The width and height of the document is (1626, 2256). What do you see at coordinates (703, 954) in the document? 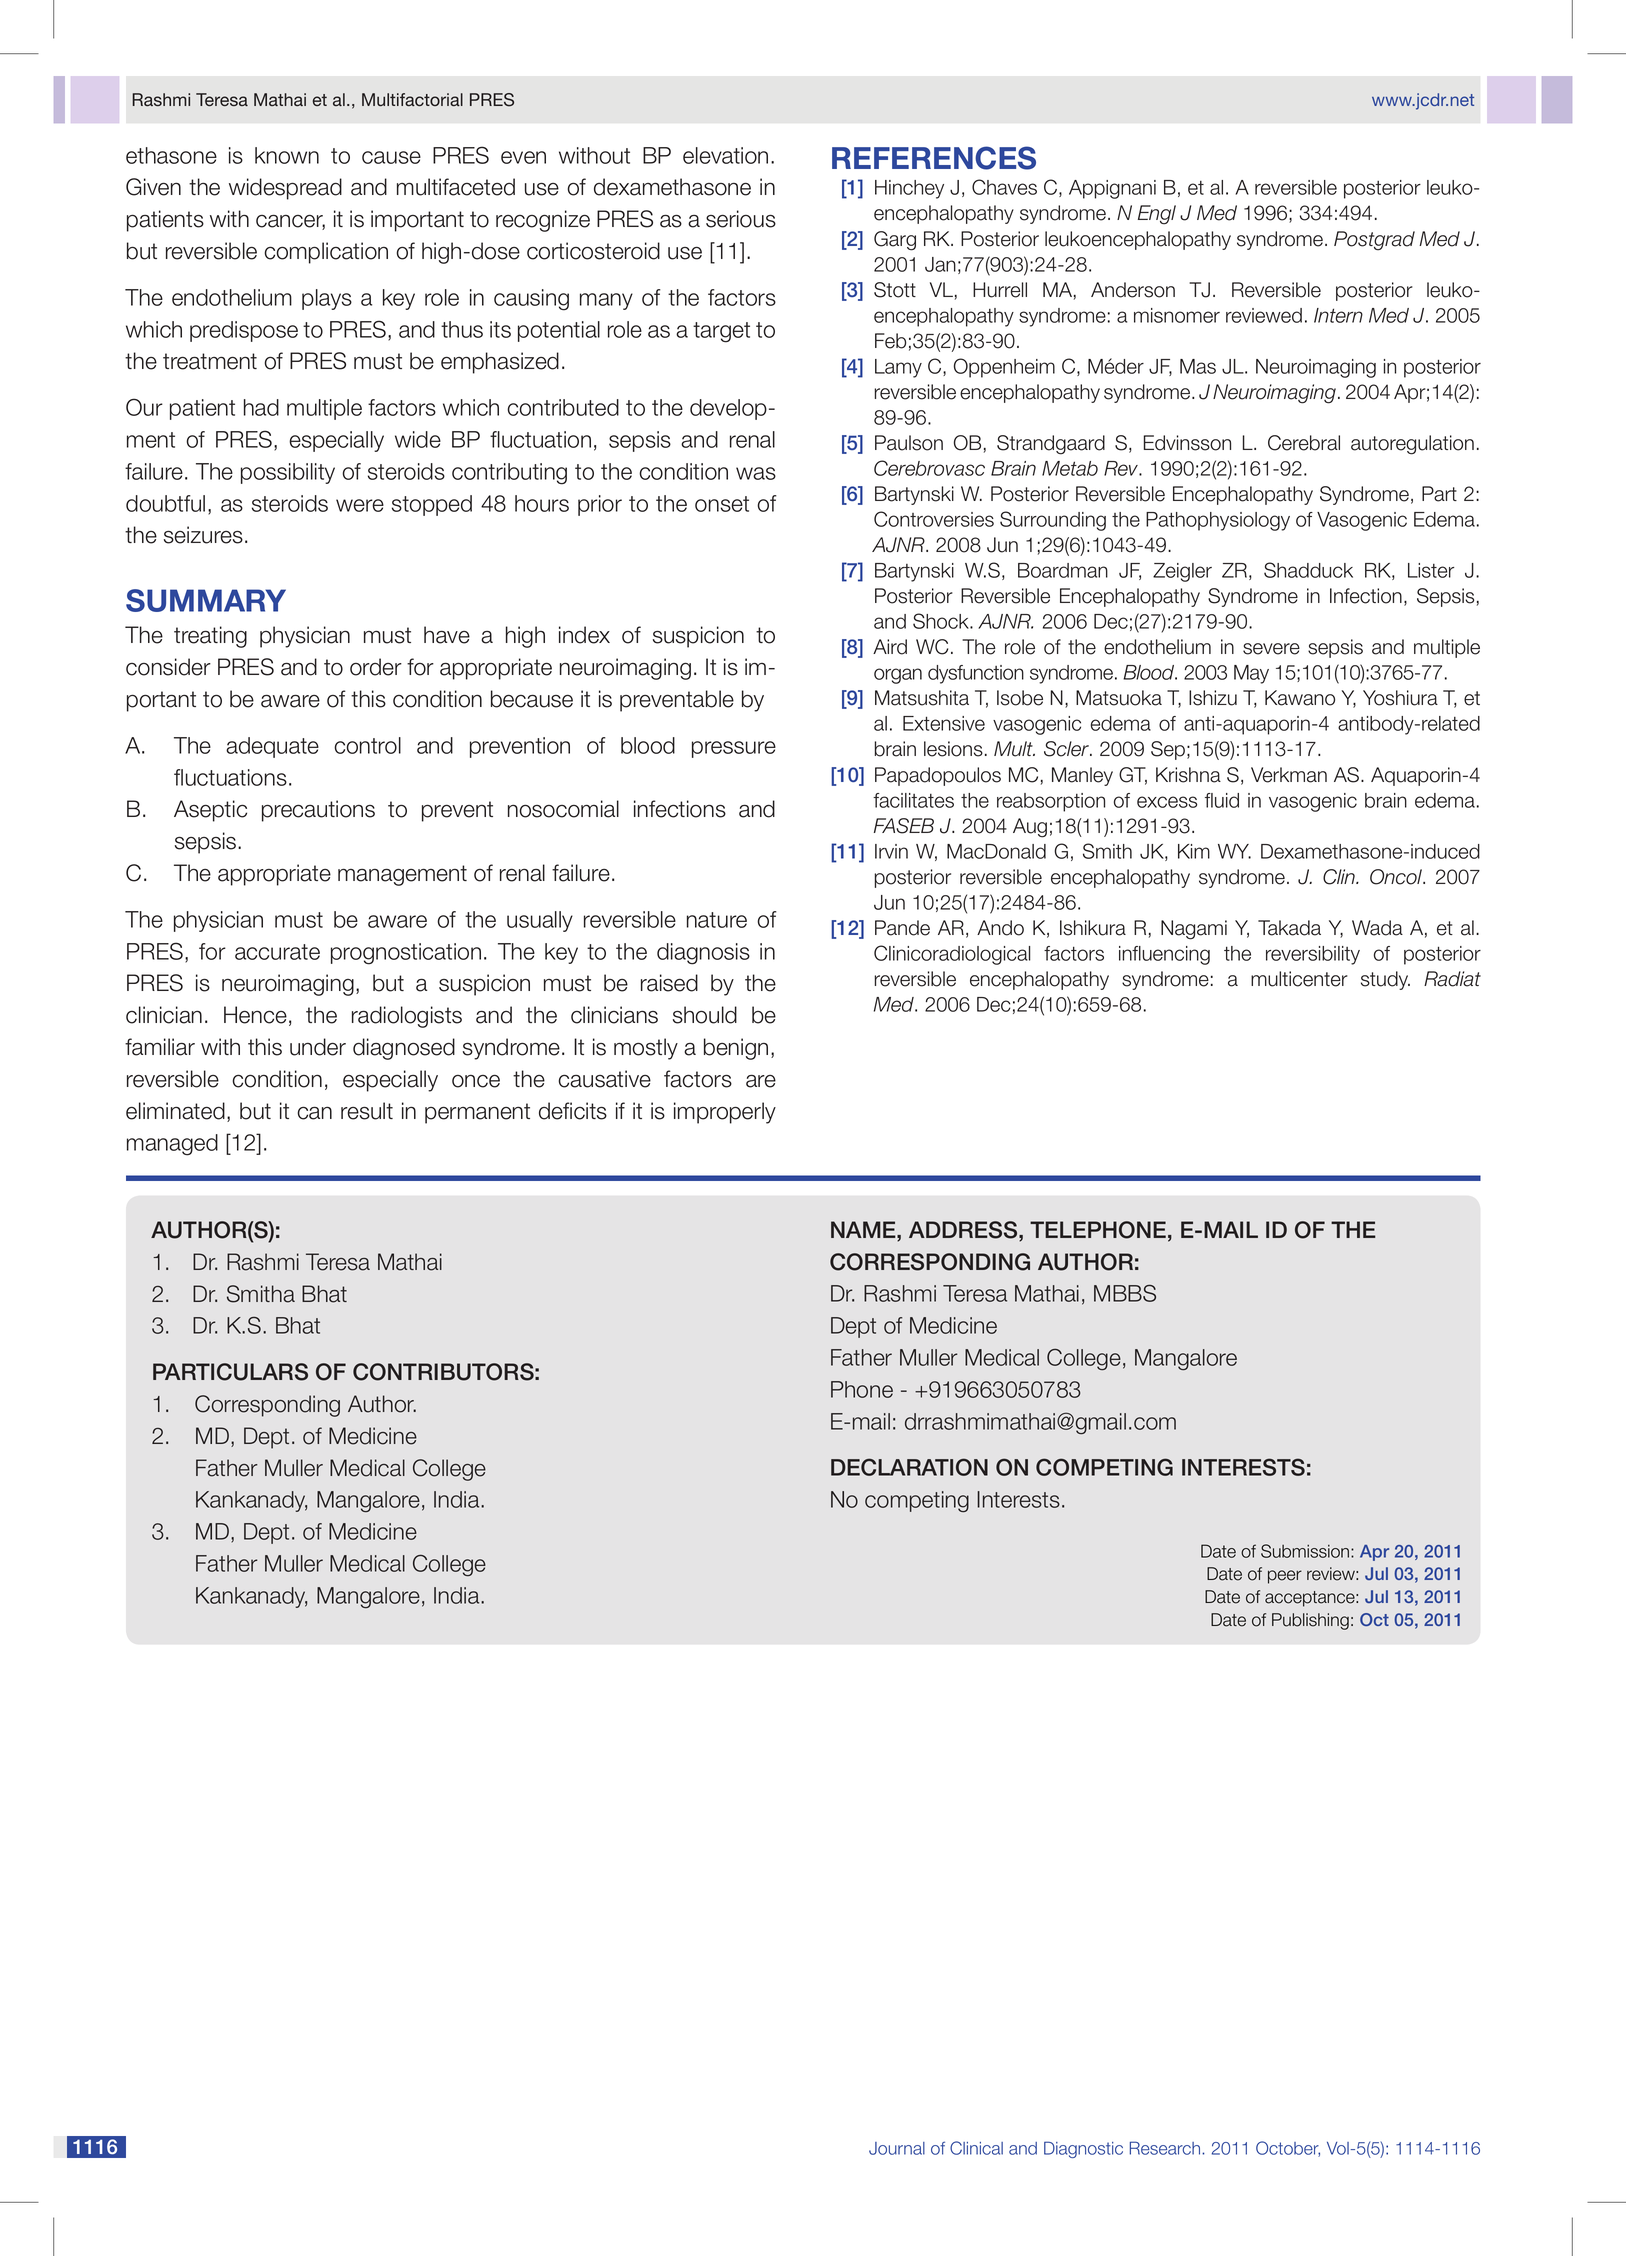
I see `diagnosis` at bounding box center [703, 954].
